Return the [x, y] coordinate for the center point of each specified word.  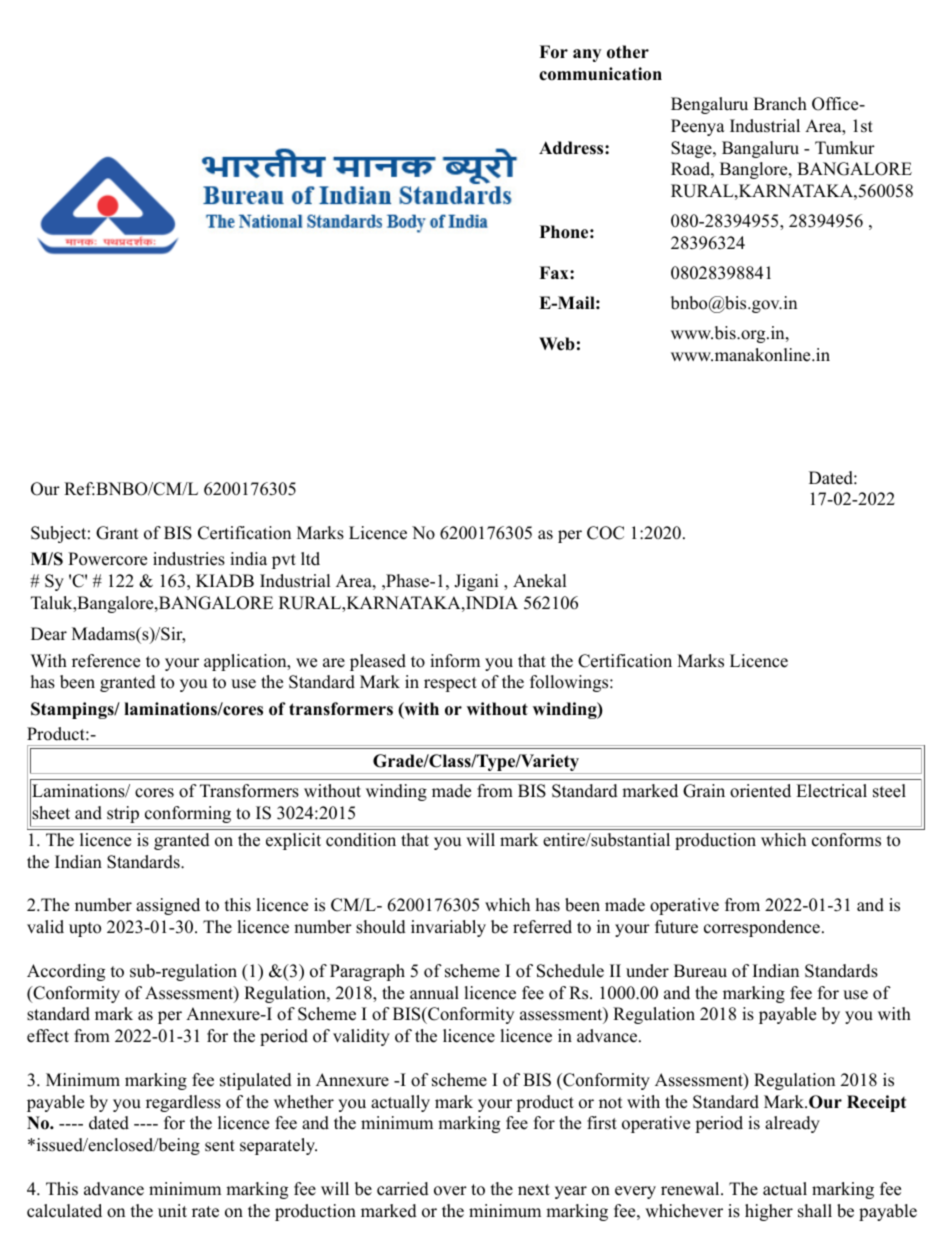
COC [605, 533]
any [587, 55]
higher [769, 1212]
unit [172, 1211]
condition [361, 840]
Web [557, 344]
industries [189, 559]
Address [572, 148]
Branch [780, 104]
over [450, 1191]
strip [123, 814]
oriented [760, 791]
